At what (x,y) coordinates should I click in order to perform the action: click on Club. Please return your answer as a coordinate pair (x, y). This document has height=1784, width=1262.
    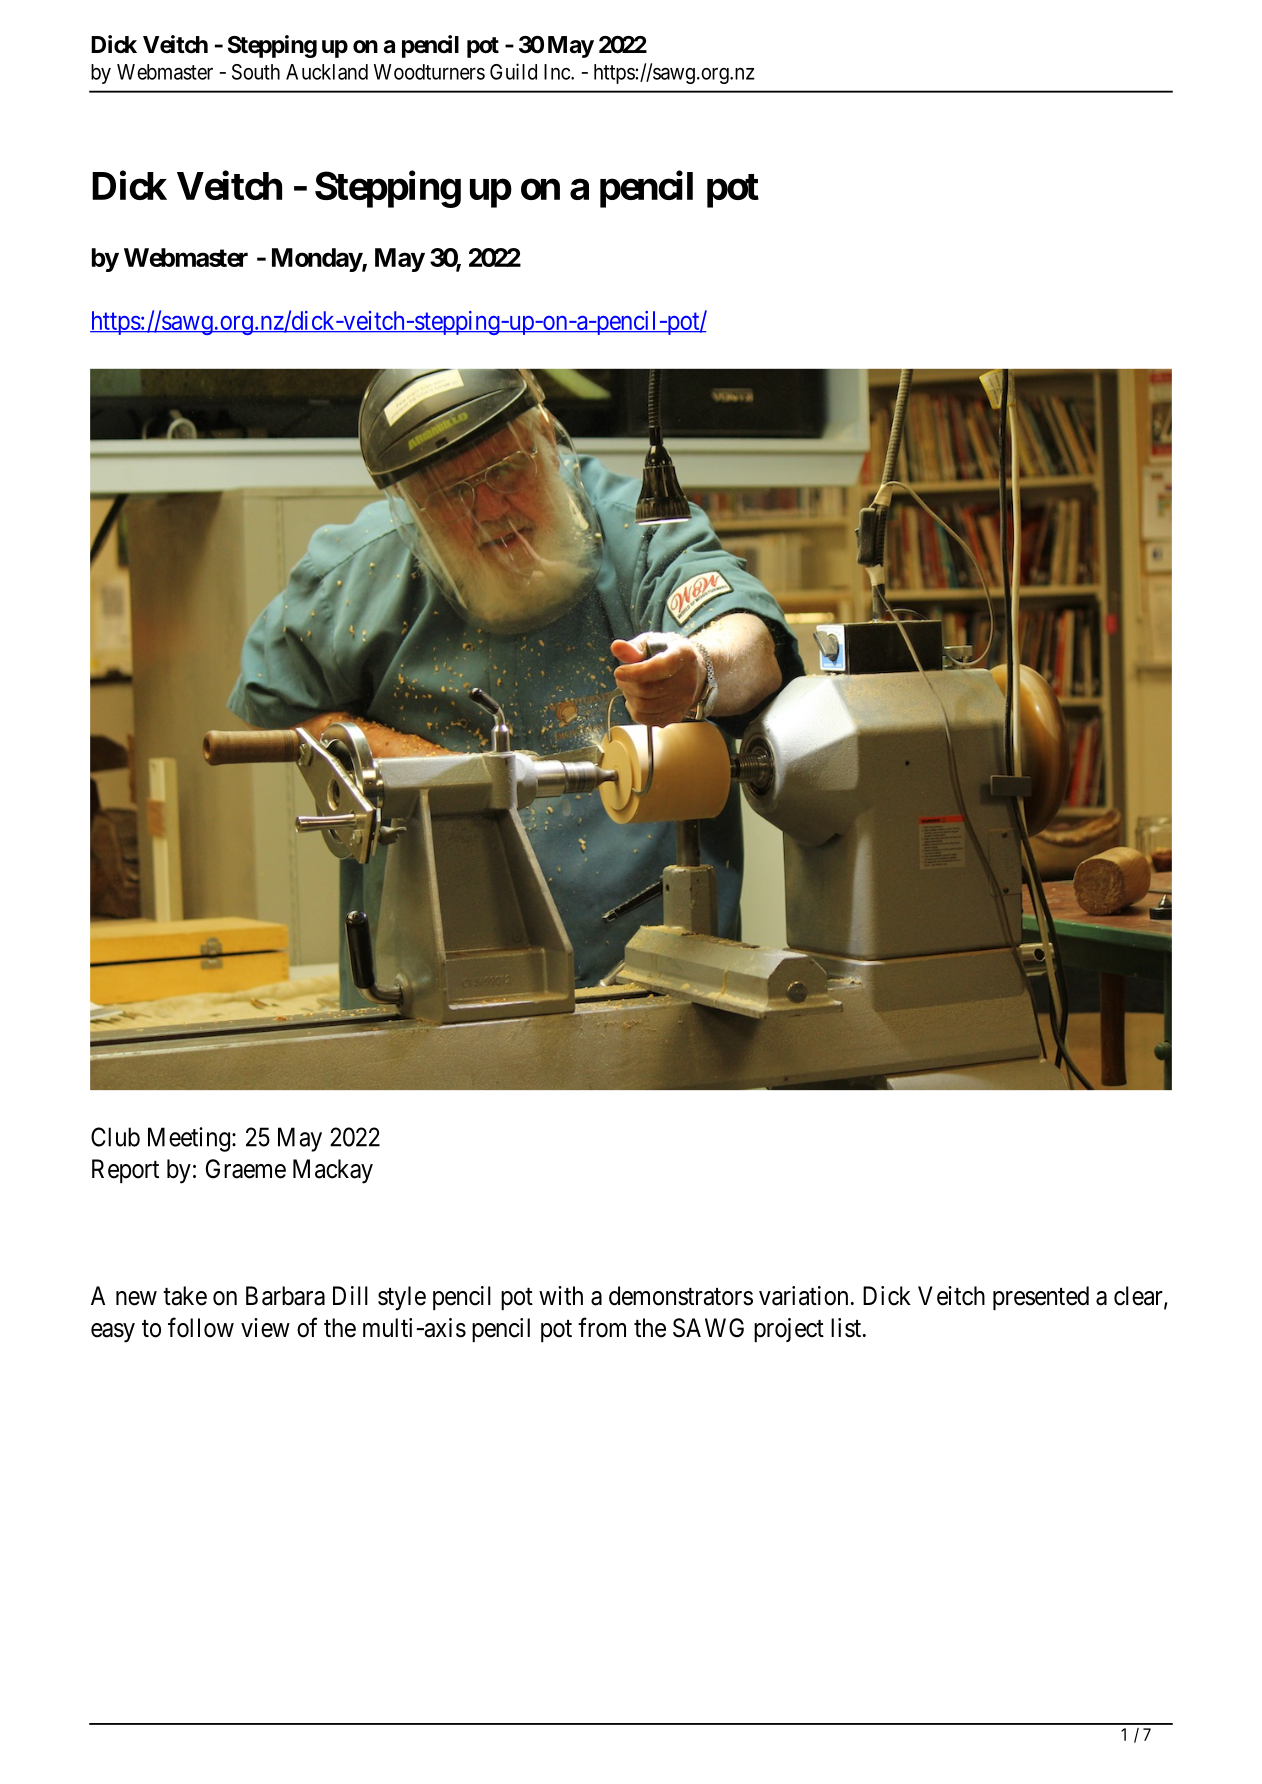
    Looking at the image, I should click on (115, 1137).
